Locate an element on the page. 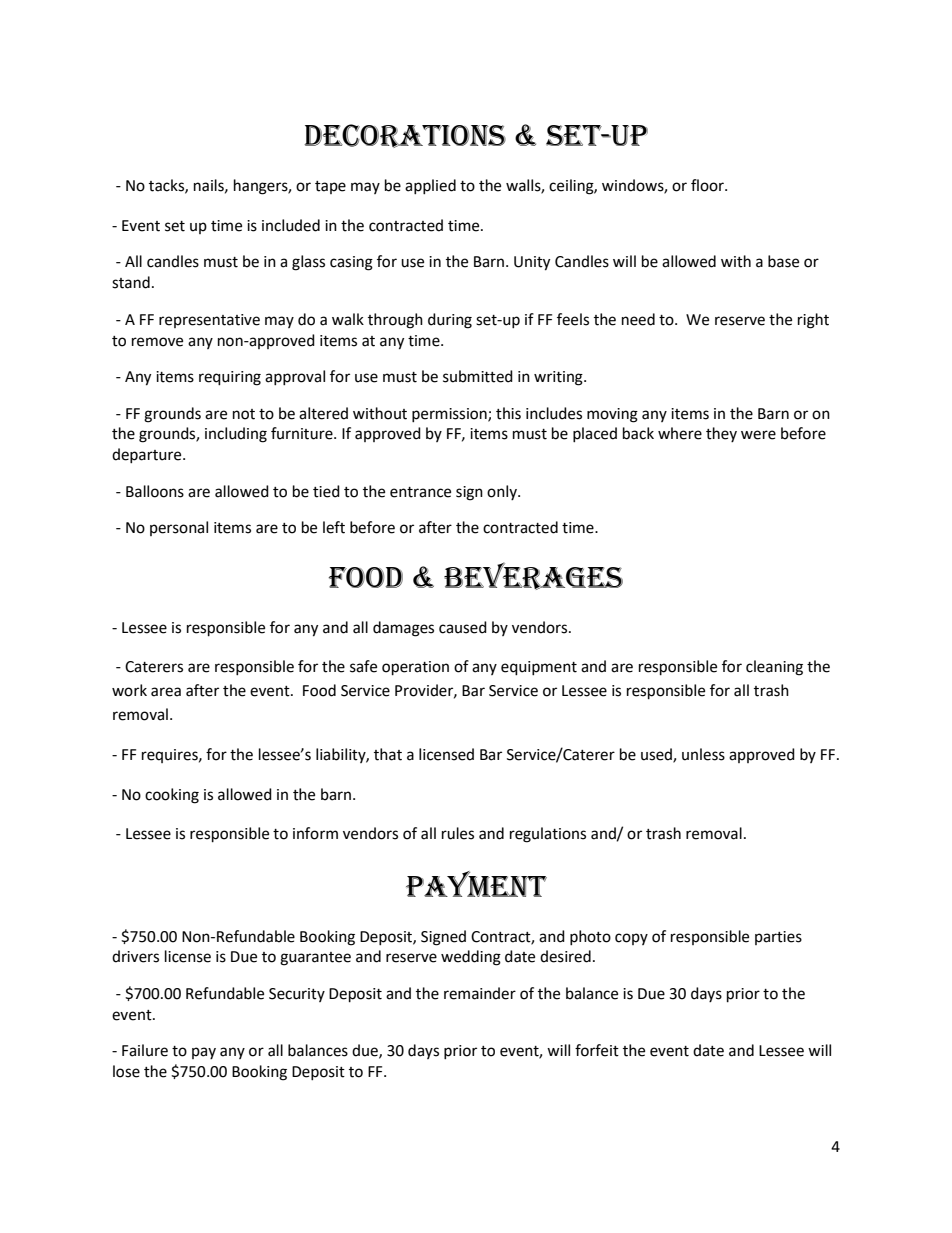  including is located at coordinates (236, 435).
